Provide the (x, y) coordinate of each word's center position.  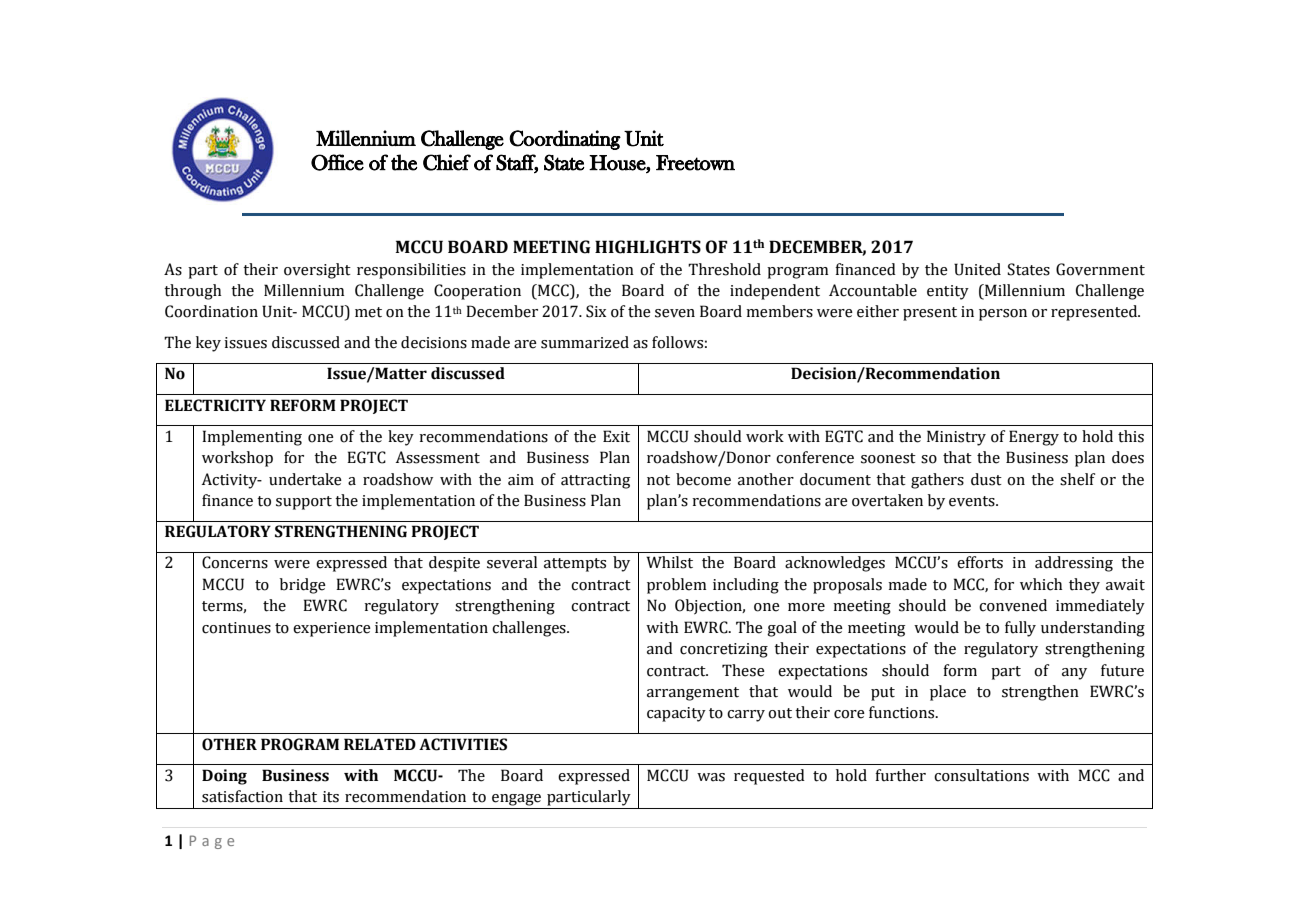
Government (1100, 269)
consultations (981, 775)
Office (337, 162)
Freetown (695, 163)
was (711, 777)
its (331, 797)
